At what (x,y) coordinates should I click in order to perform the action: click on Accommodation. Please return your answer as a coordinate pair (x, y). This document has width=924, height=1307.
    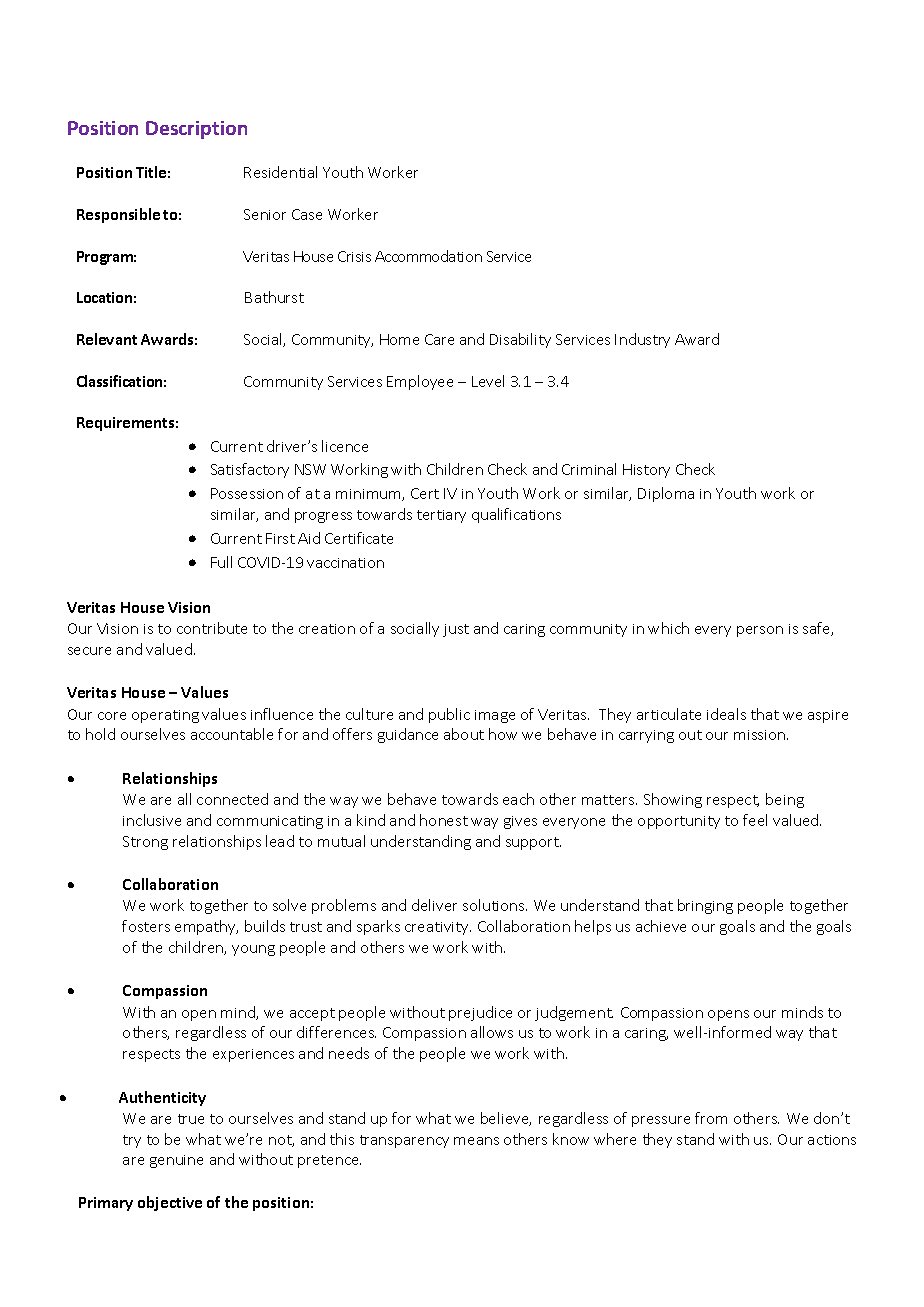
    Looking at the image, I should click on (428, 256).
